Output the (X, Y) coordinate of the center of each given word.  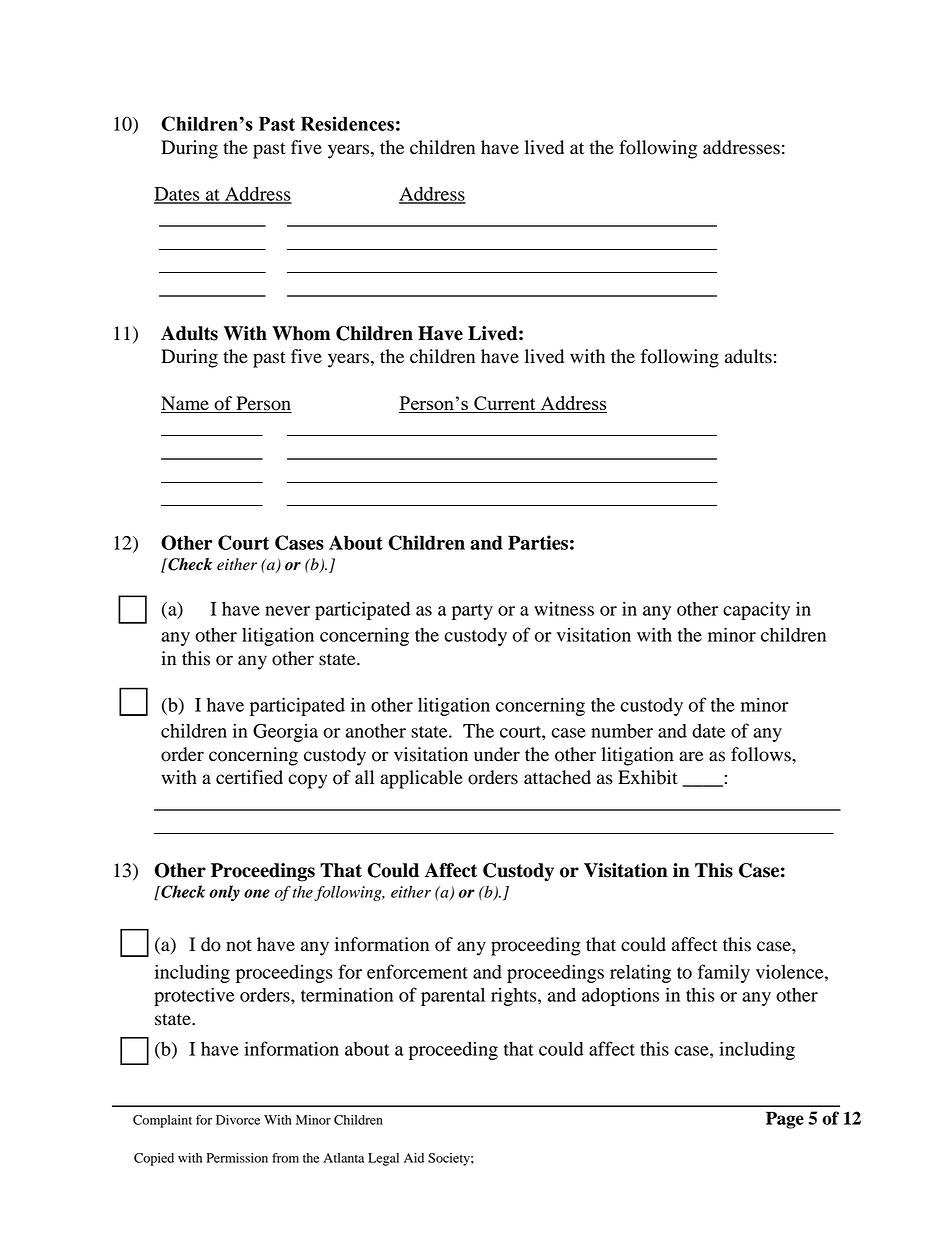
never (287, 611)
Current (505, 404)
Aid (414, 1158)
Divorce (238, 1120)
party (472, 612)
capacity (756, 610)
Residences (347, 123)
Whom (301, 333)
